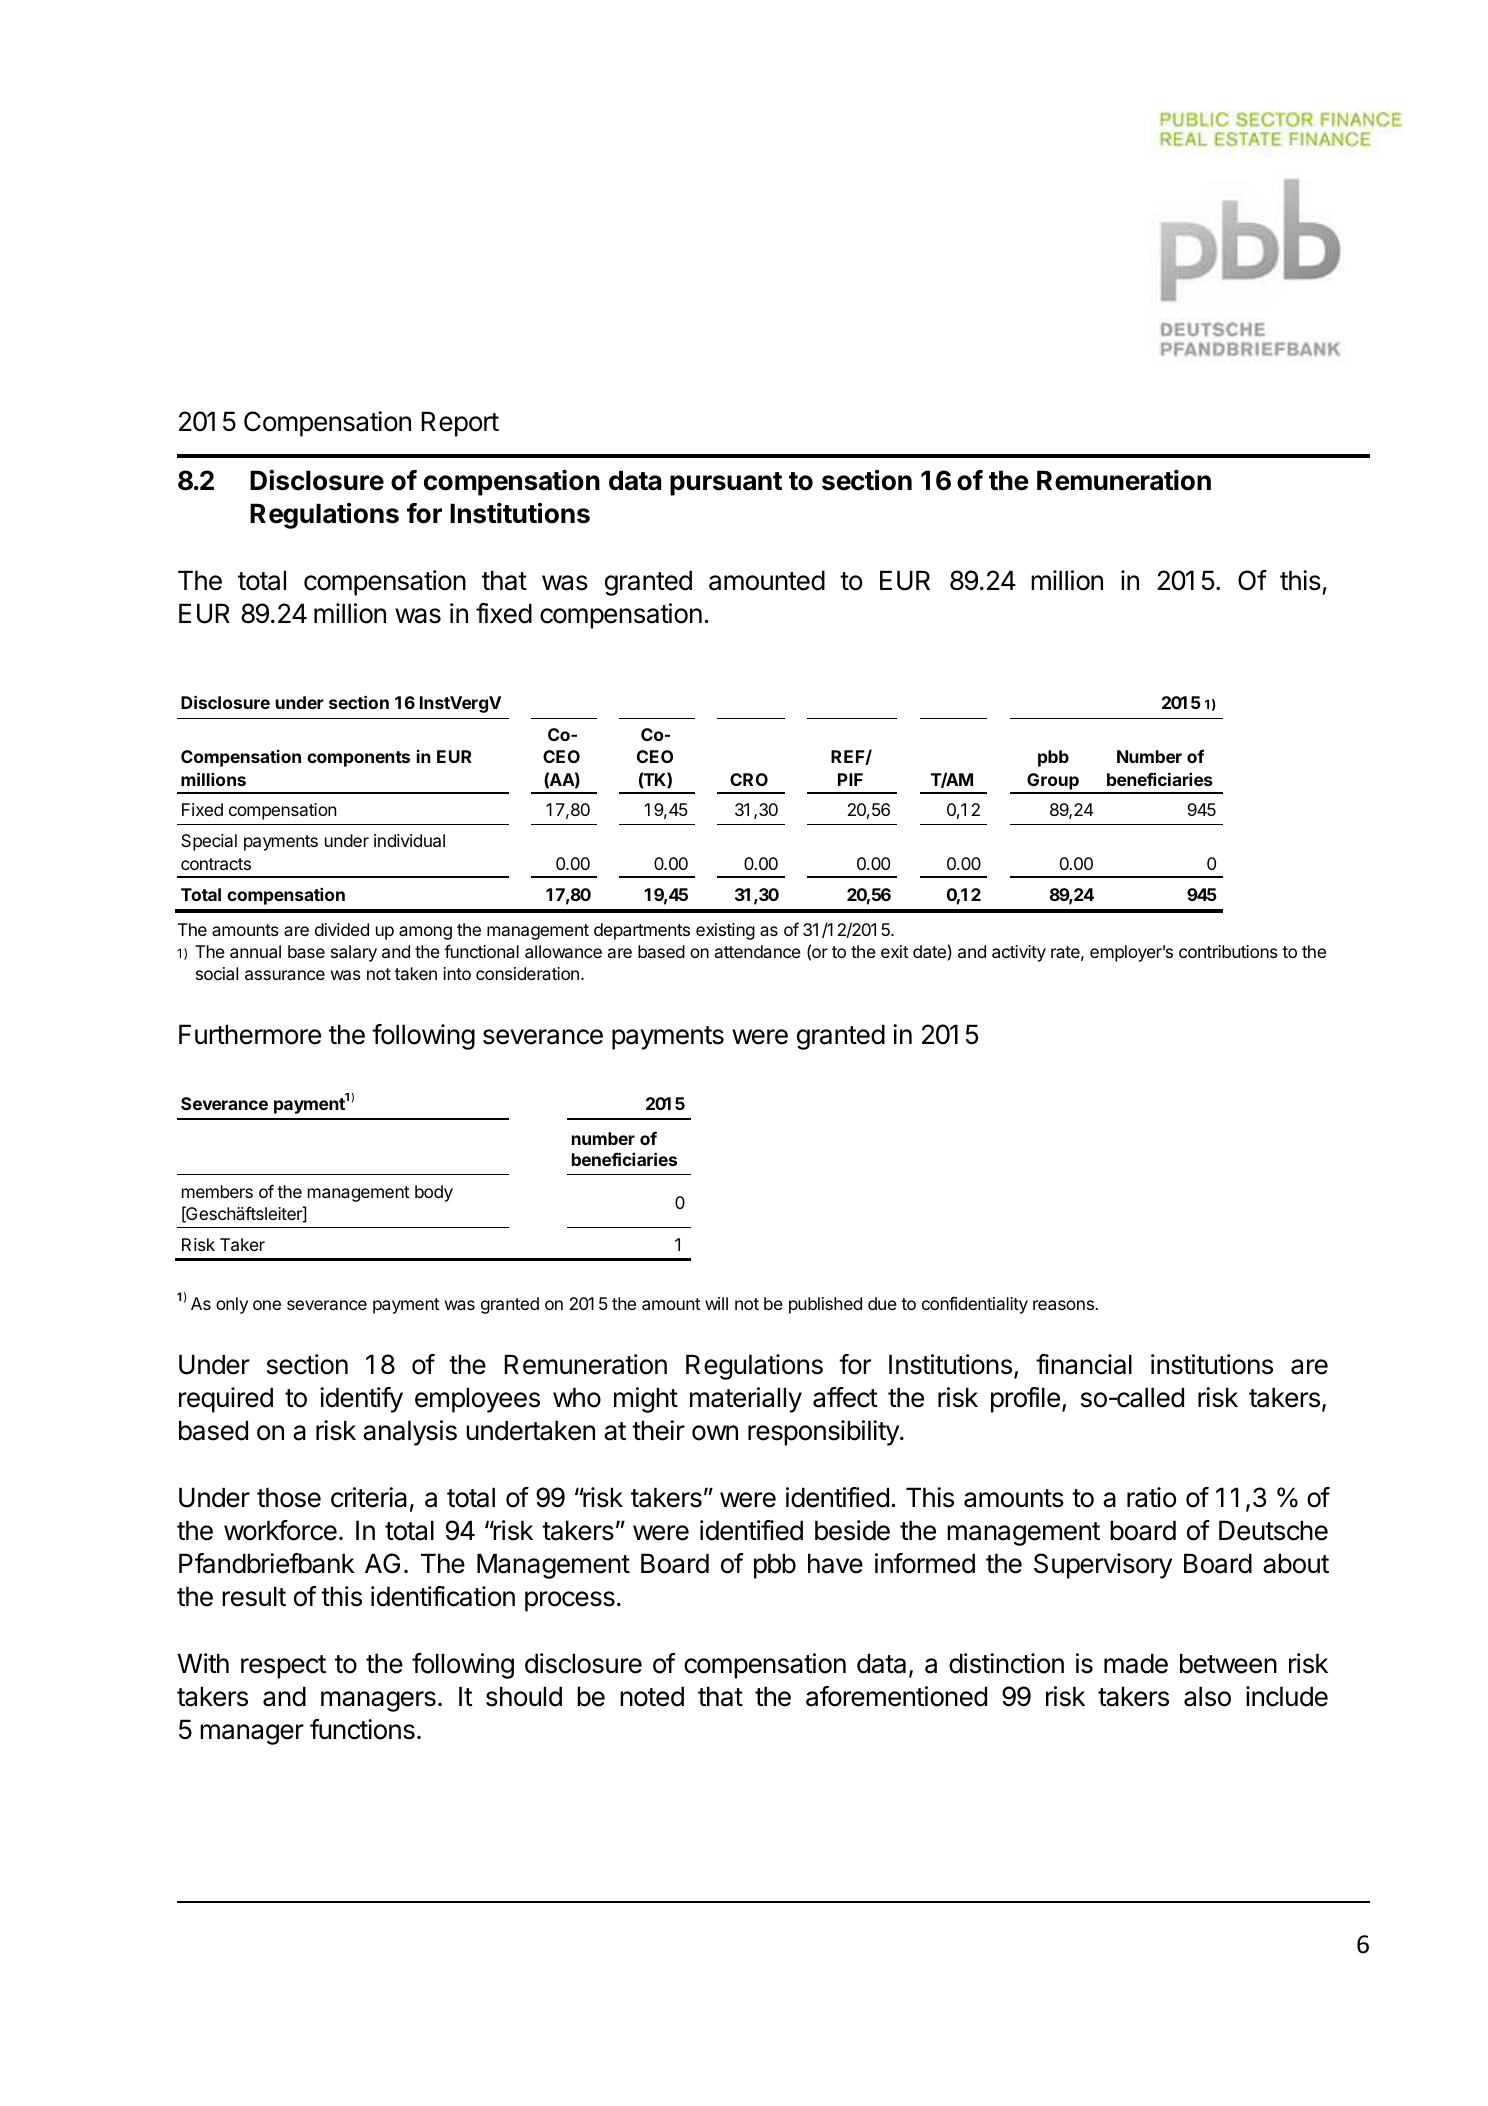 Image resolution: width=1488 pixels, height=2106 pixels. Describe the element at coordinates (725, 931) in the page. I see `existing` at that location.
